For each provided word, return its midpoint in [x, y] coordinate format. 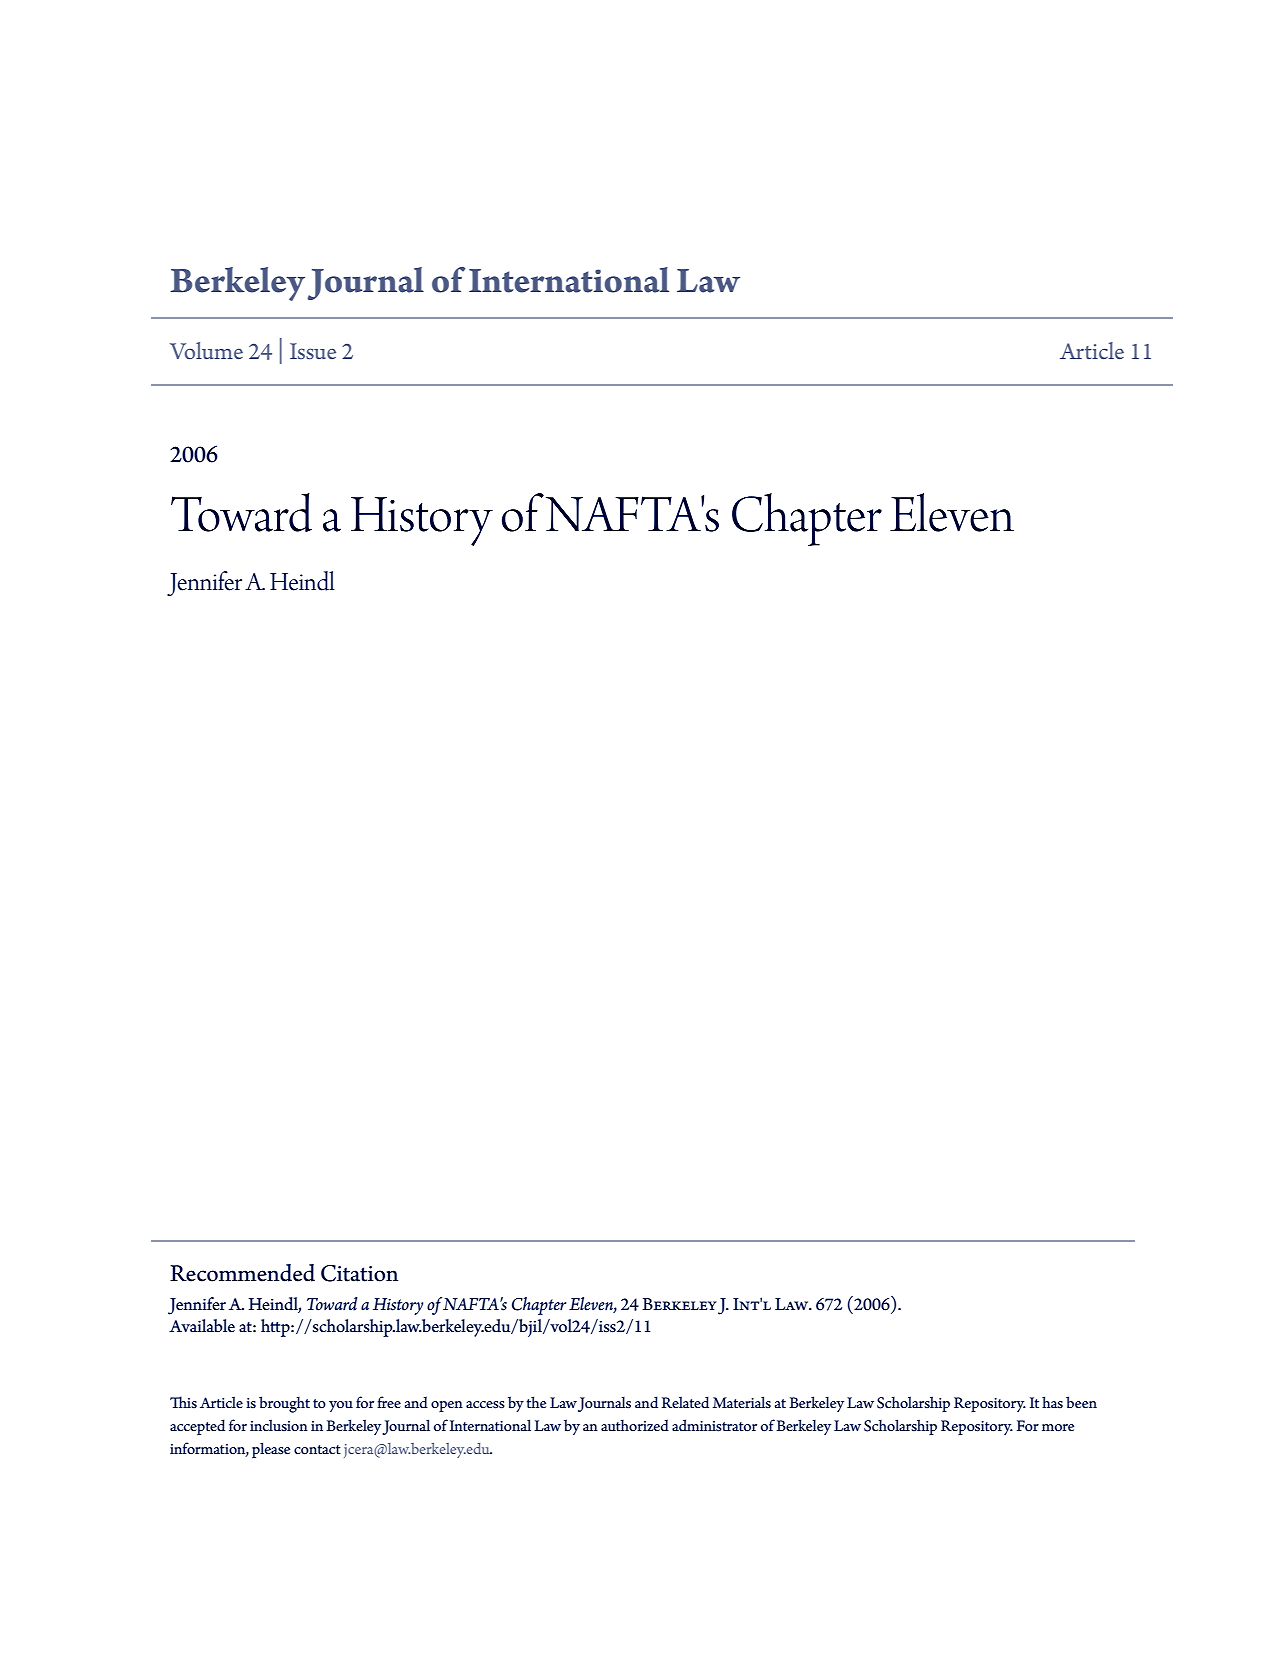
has [1052, 1402]
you [341, 1406]
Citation [359, 1273]
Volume [206, 350]
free [389, 1402]
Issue [313, 351]
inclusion [279, 1425]
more [1058, 1428]
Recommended [242, 1273]
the [536, 1402]
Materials [742, 1402]
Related [685, 1402]
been [1081, 1402]
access [485, 1405]
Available [202, 1326]
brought [284, 1404]
